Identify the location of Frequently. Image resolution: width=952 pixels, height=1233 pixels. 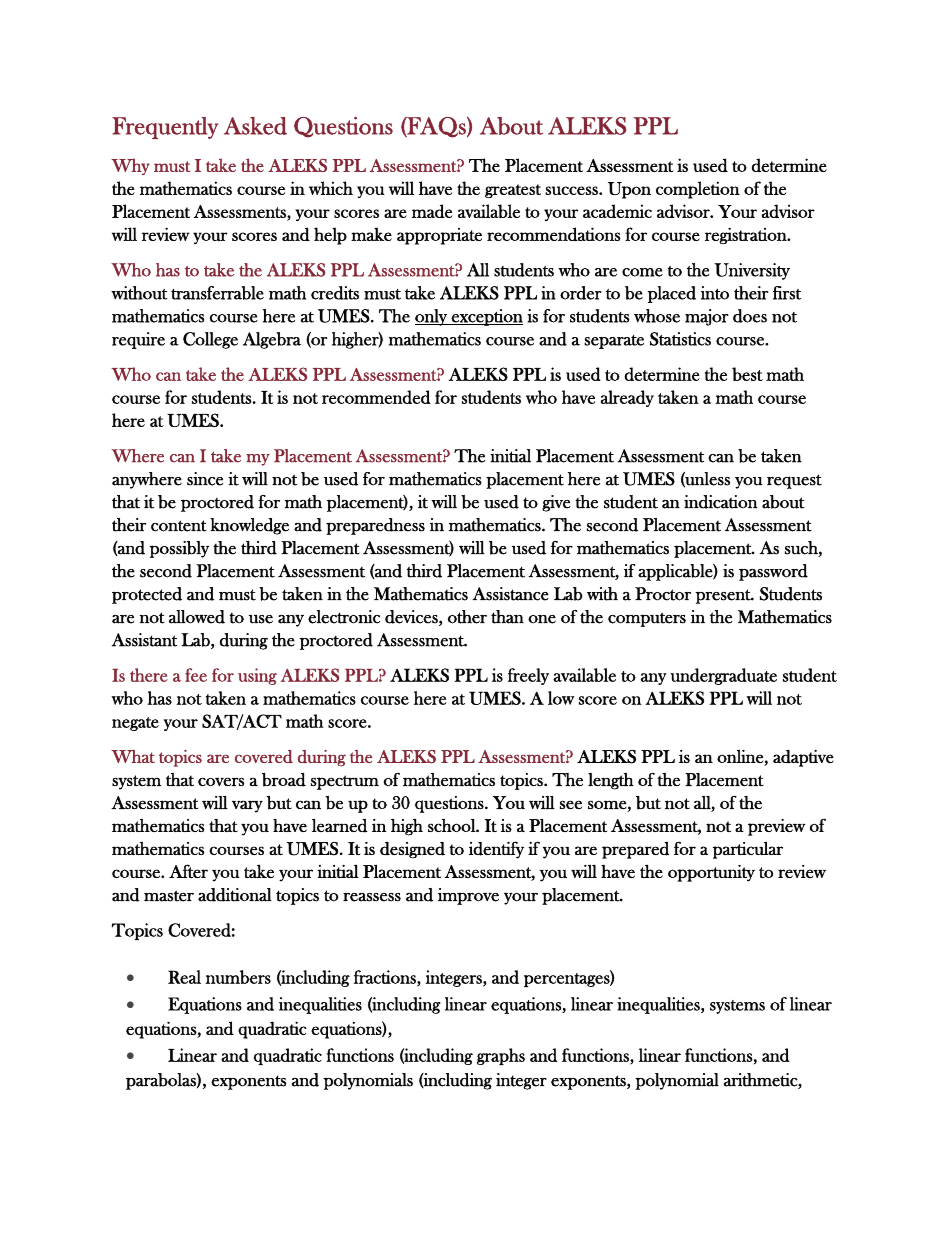
(165, 128).
